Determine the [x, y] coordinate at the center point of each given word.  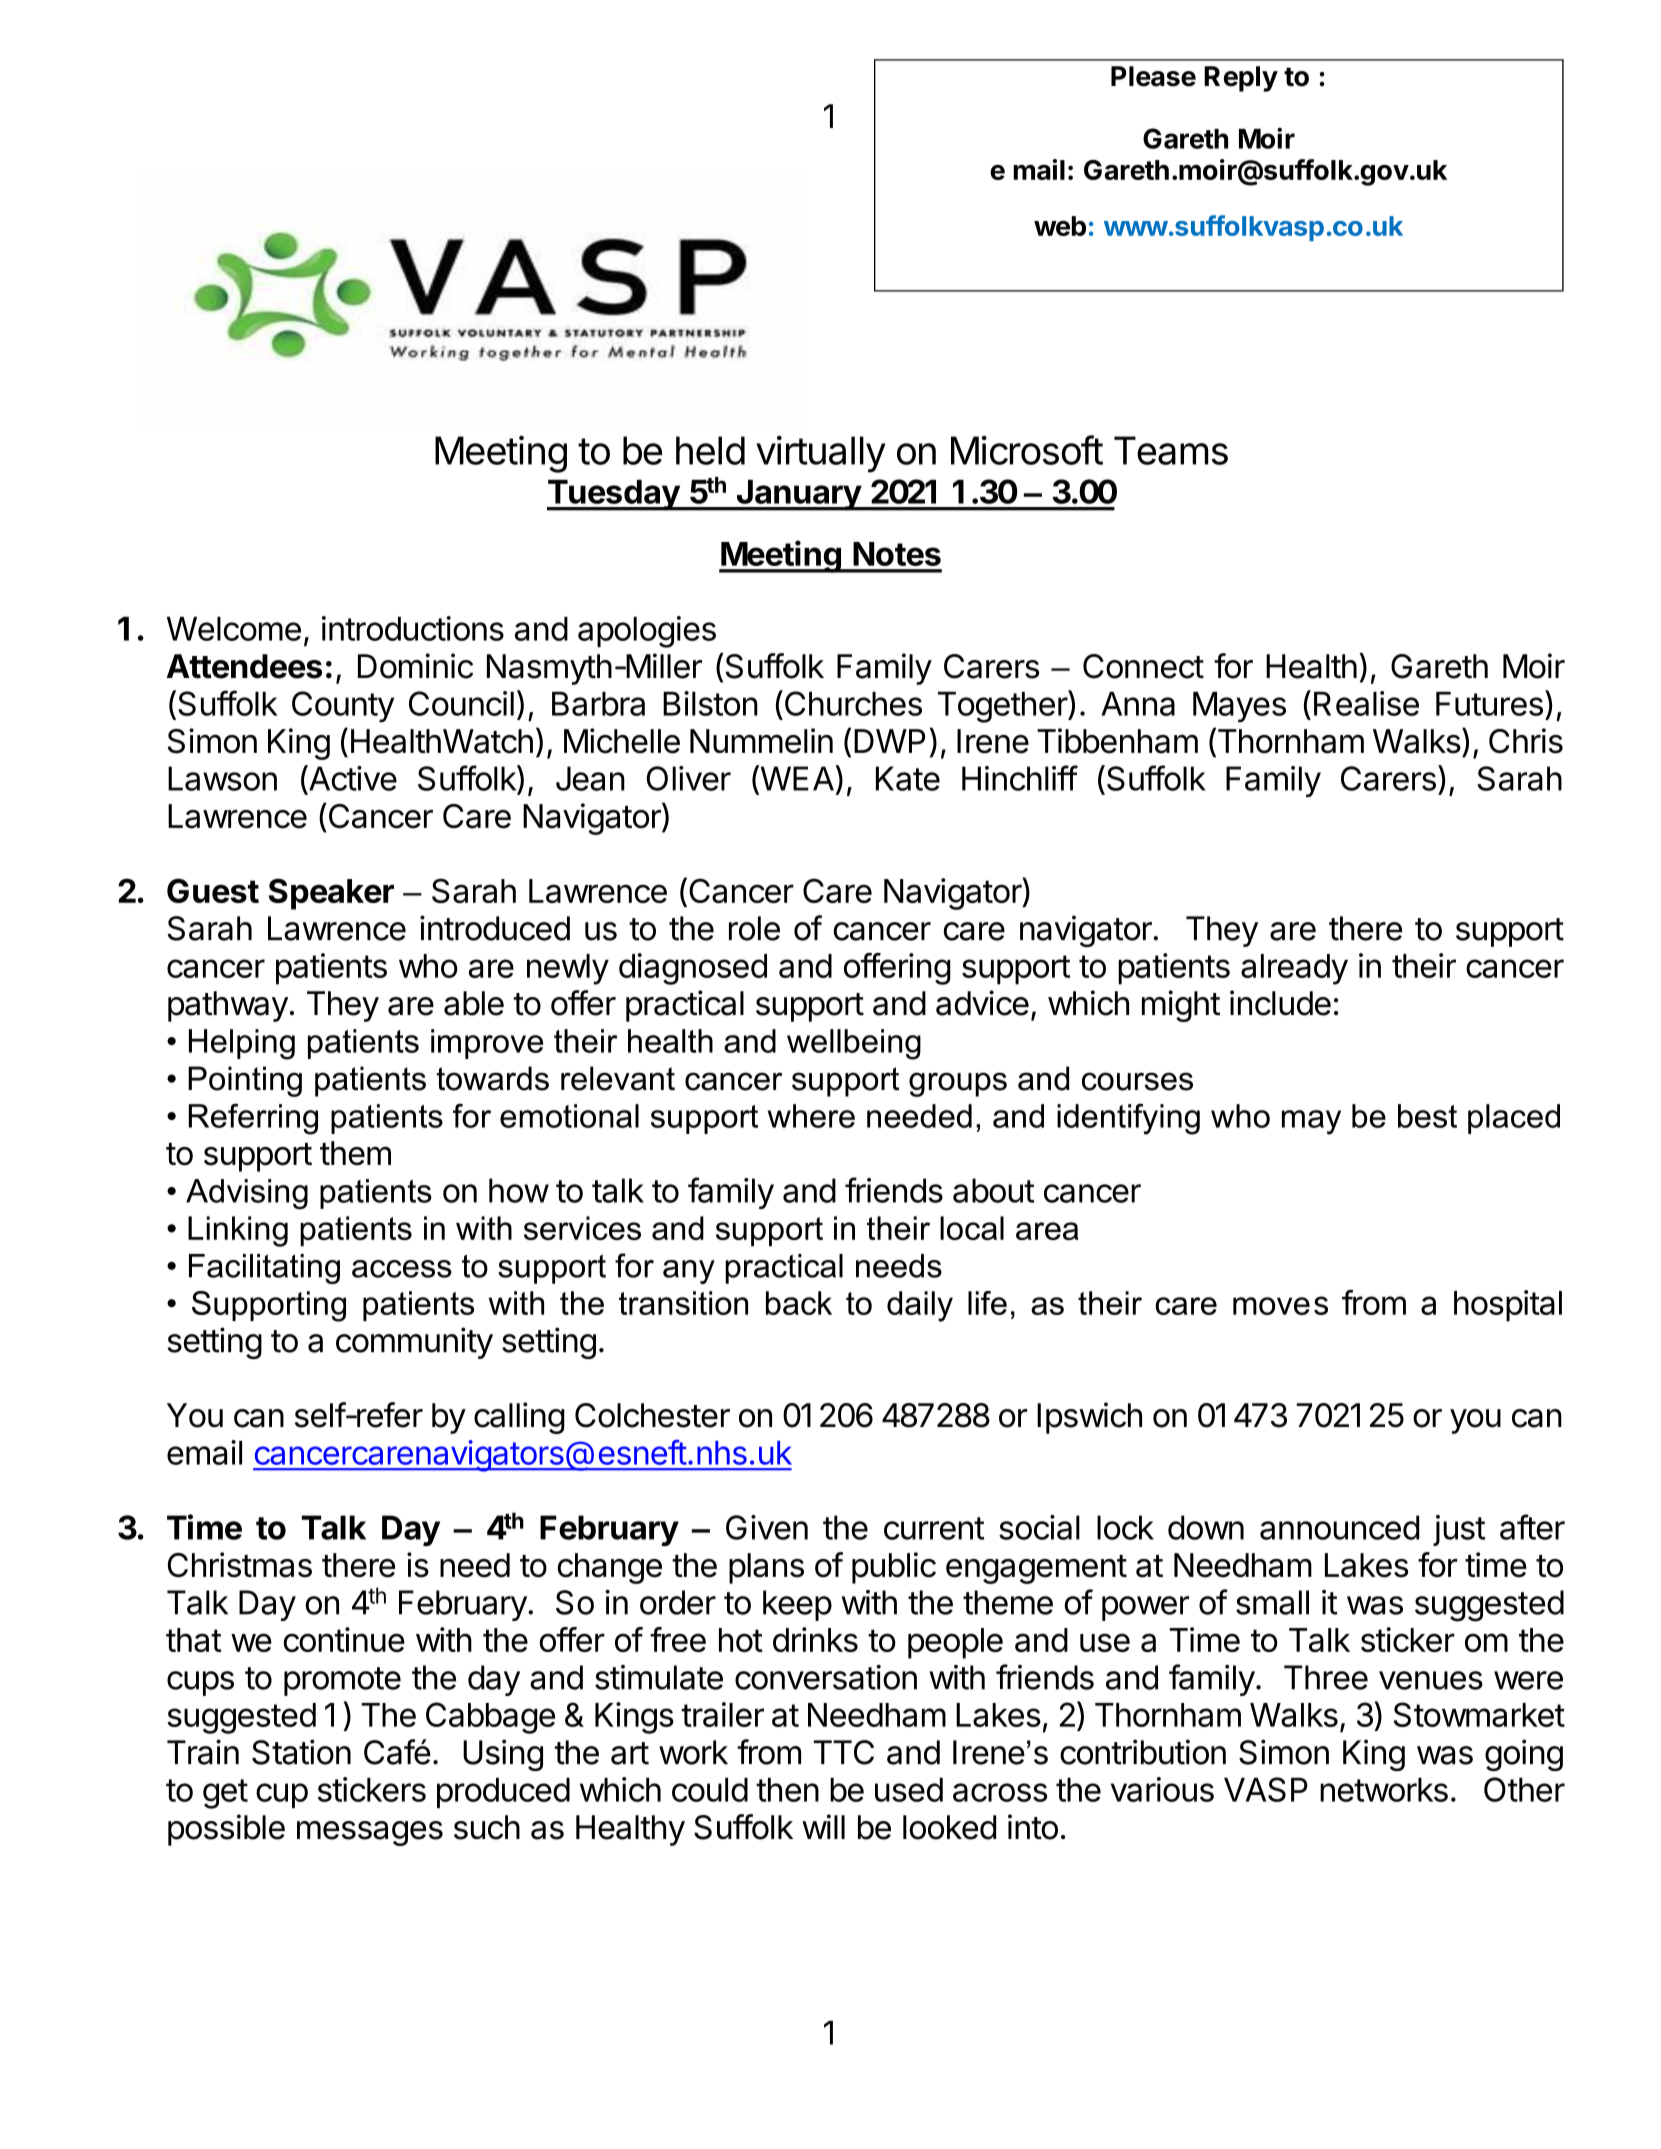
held [710, 450]
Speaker [331, 894]
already [1294, 969]
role [754, 928]
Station [301, 1752]
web [1060, 226]
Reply [1241, 79]
